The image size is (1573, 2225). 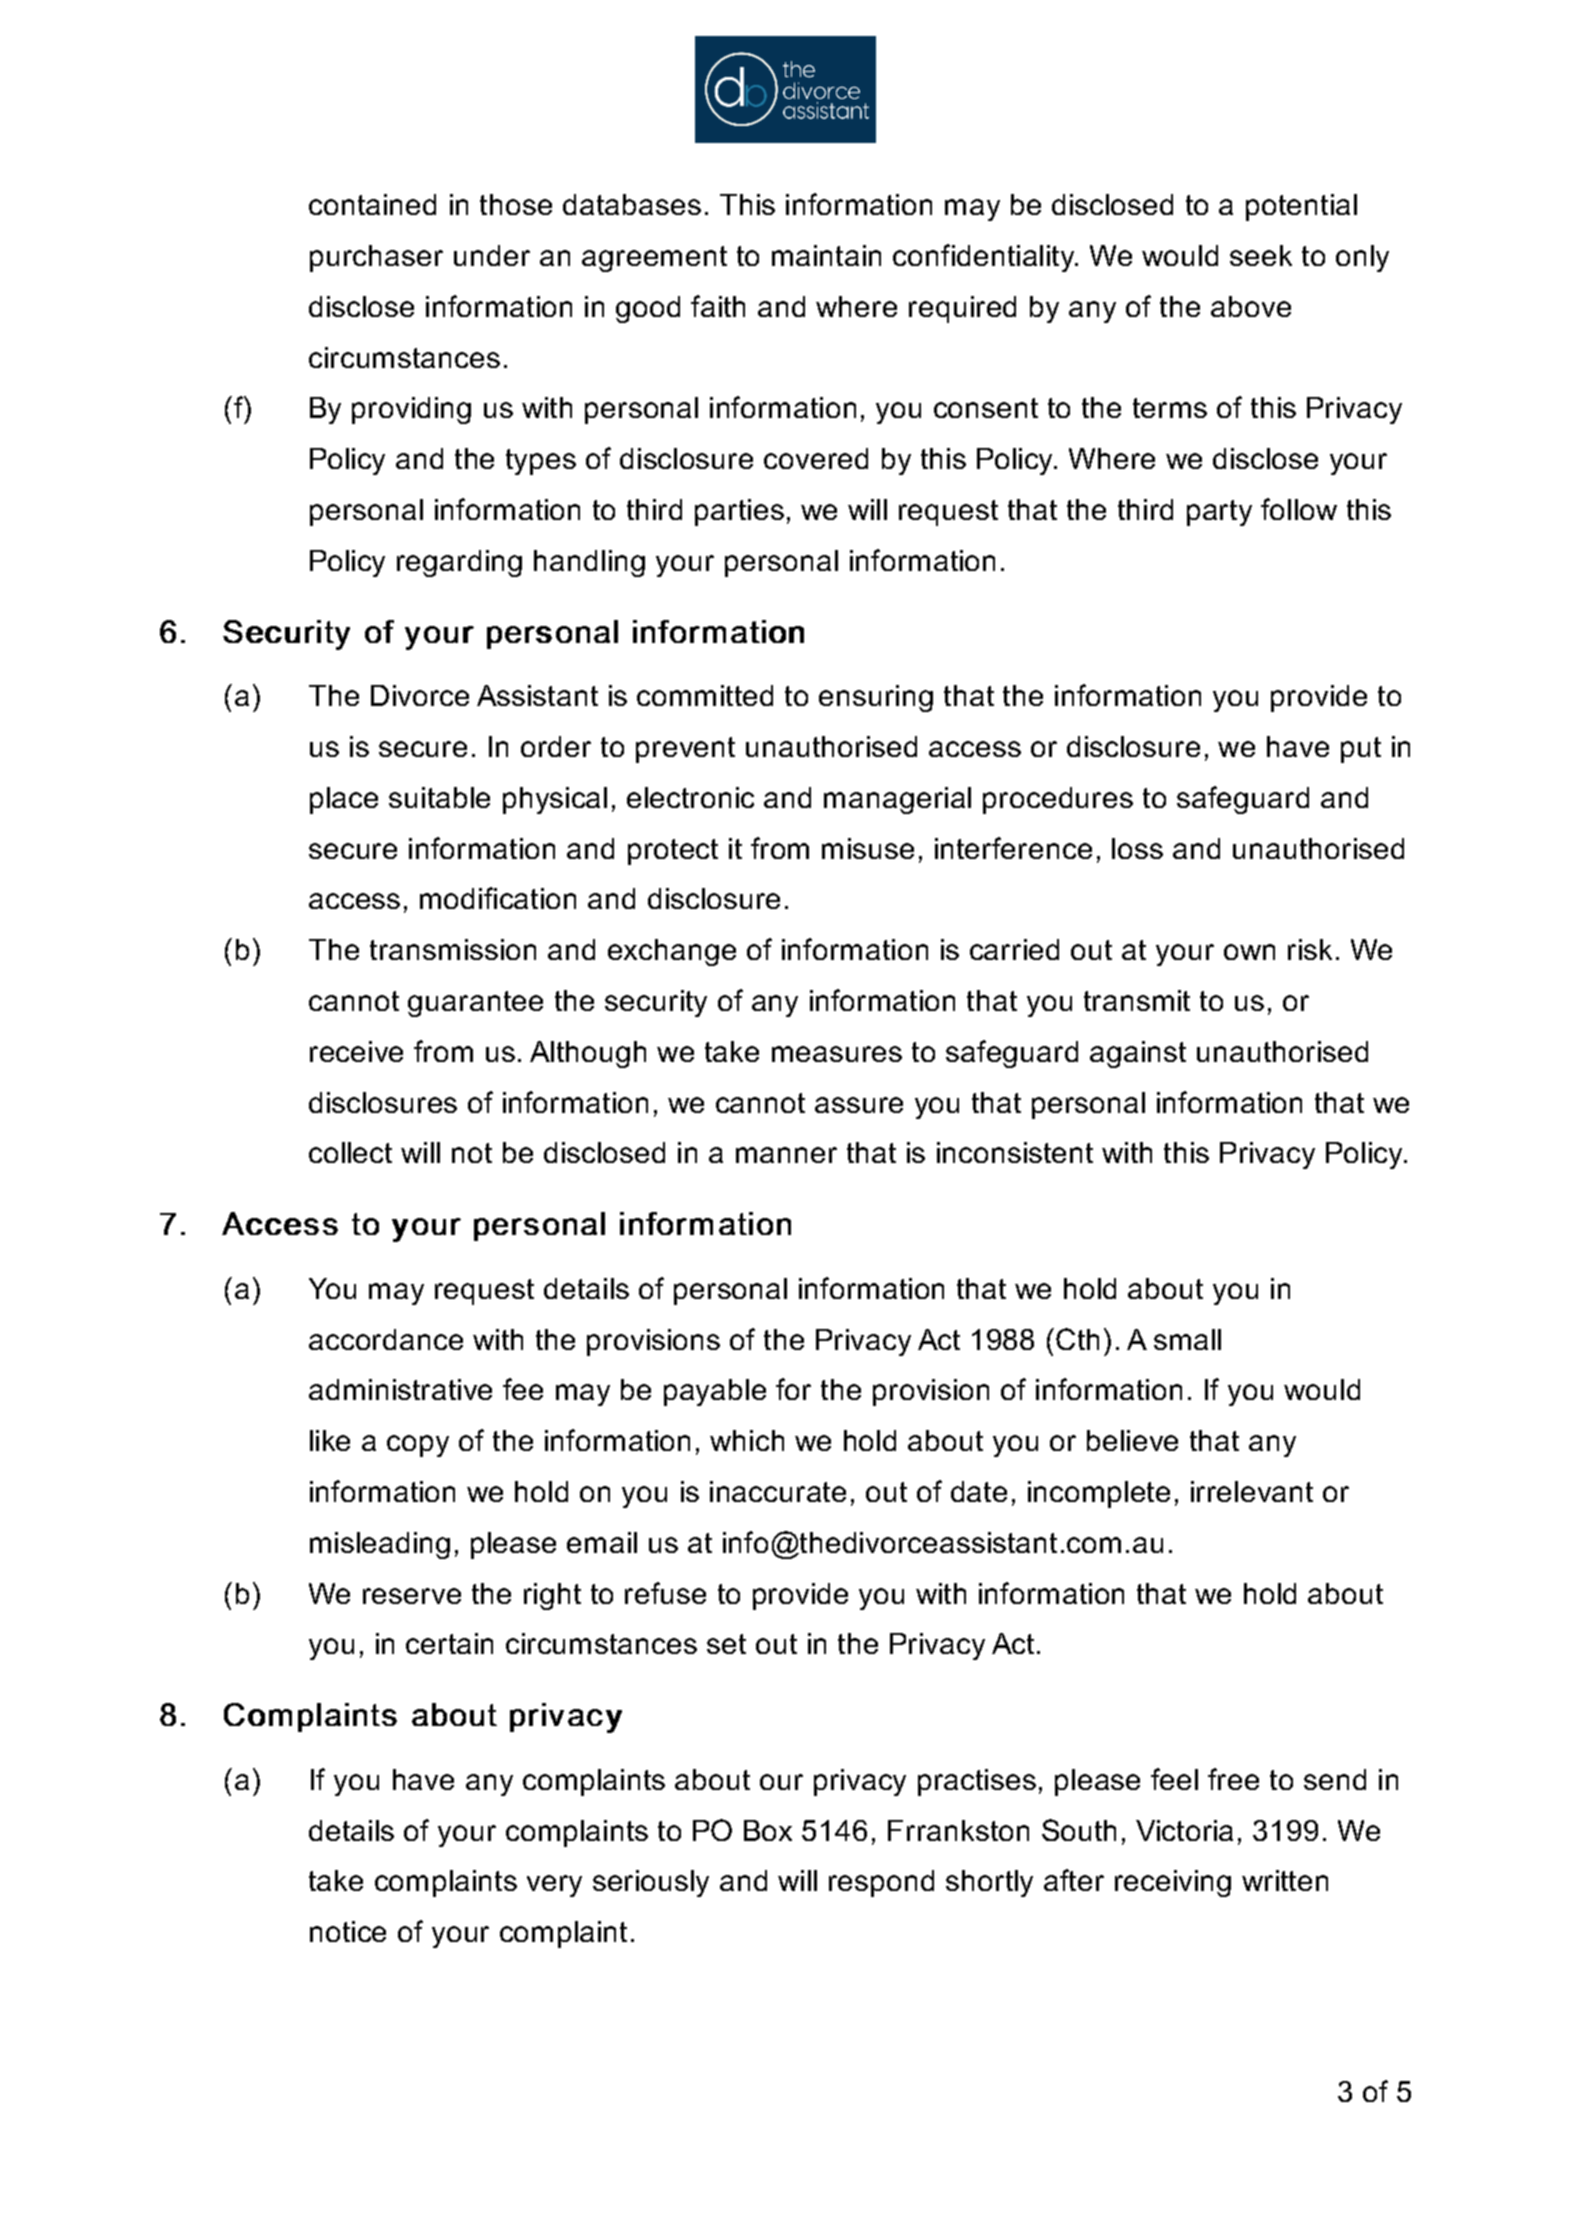 What do you see at coordinates (492, 255) in the screenshot?
I see `under` at bounding box center [492, 255].
